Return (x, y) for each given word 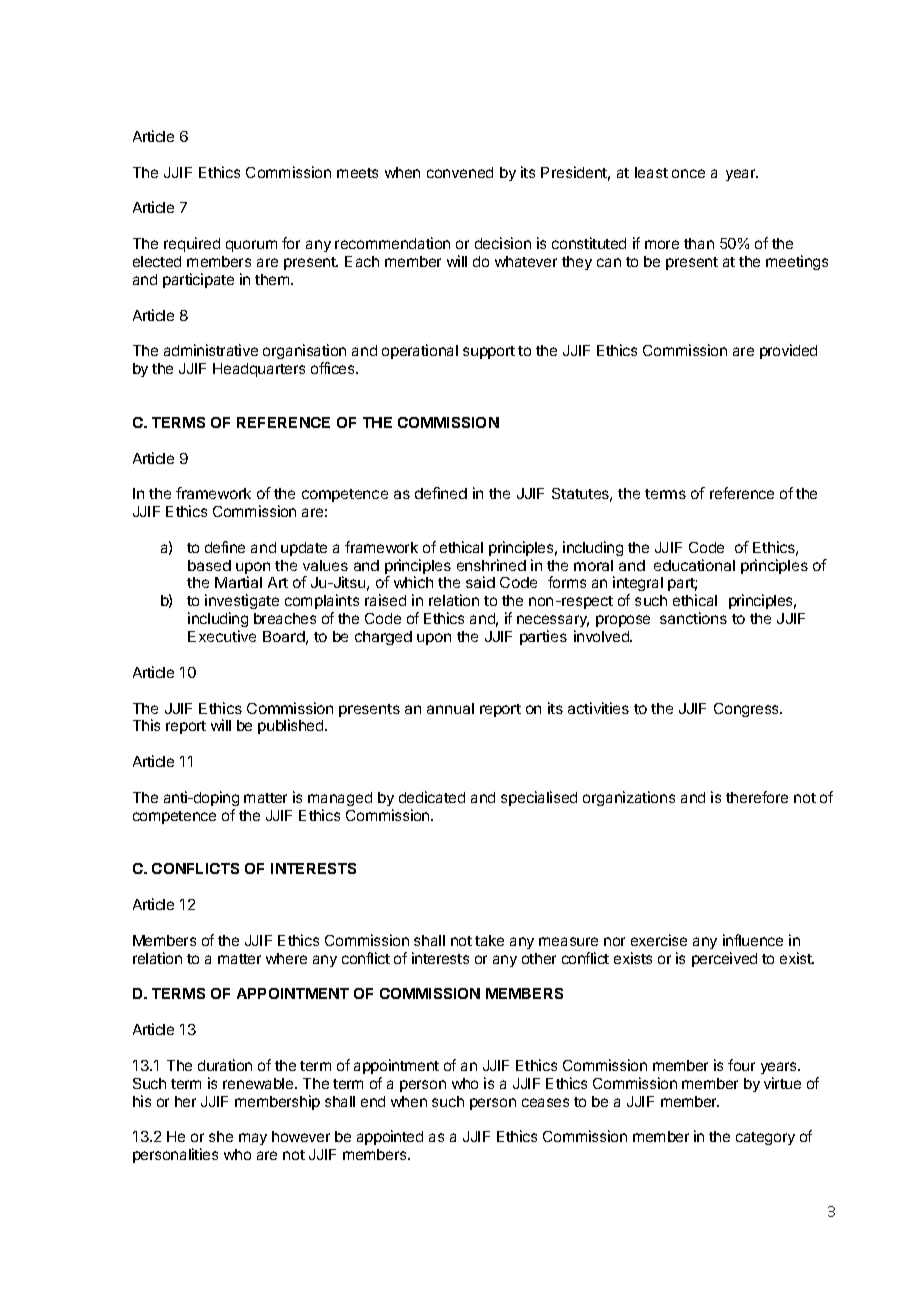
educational (694, 565)
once (688, 173)
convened (460, 172)
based (209, 565)
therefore (757, 797)
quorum (251, 246)
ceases (545, 1102)
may (253, 1139)
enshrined (491, 565)
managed (340, 799)
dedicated (432, 797)
